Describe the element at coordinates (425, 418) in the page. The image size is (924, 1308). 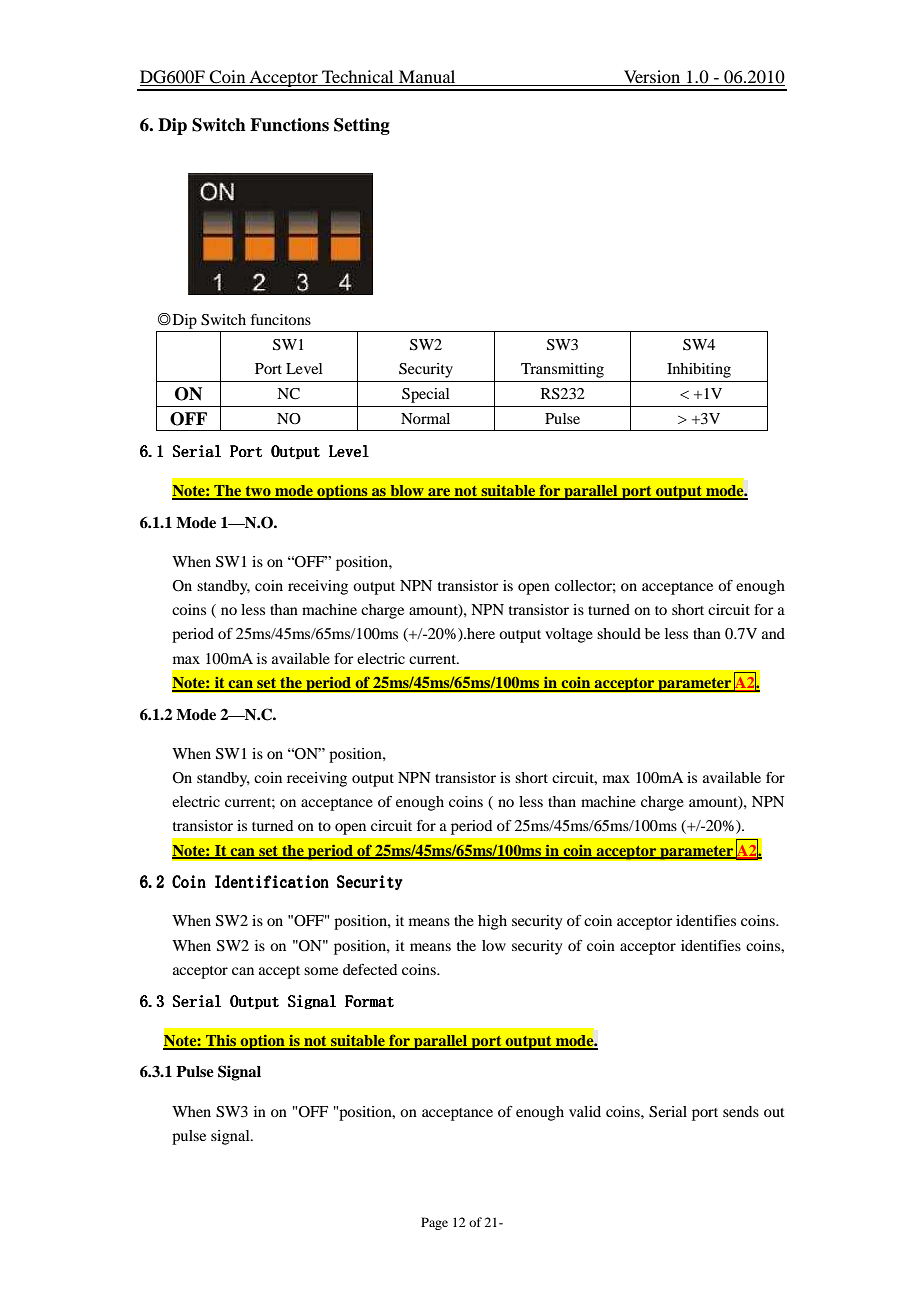
I see `Normal` at that location.
